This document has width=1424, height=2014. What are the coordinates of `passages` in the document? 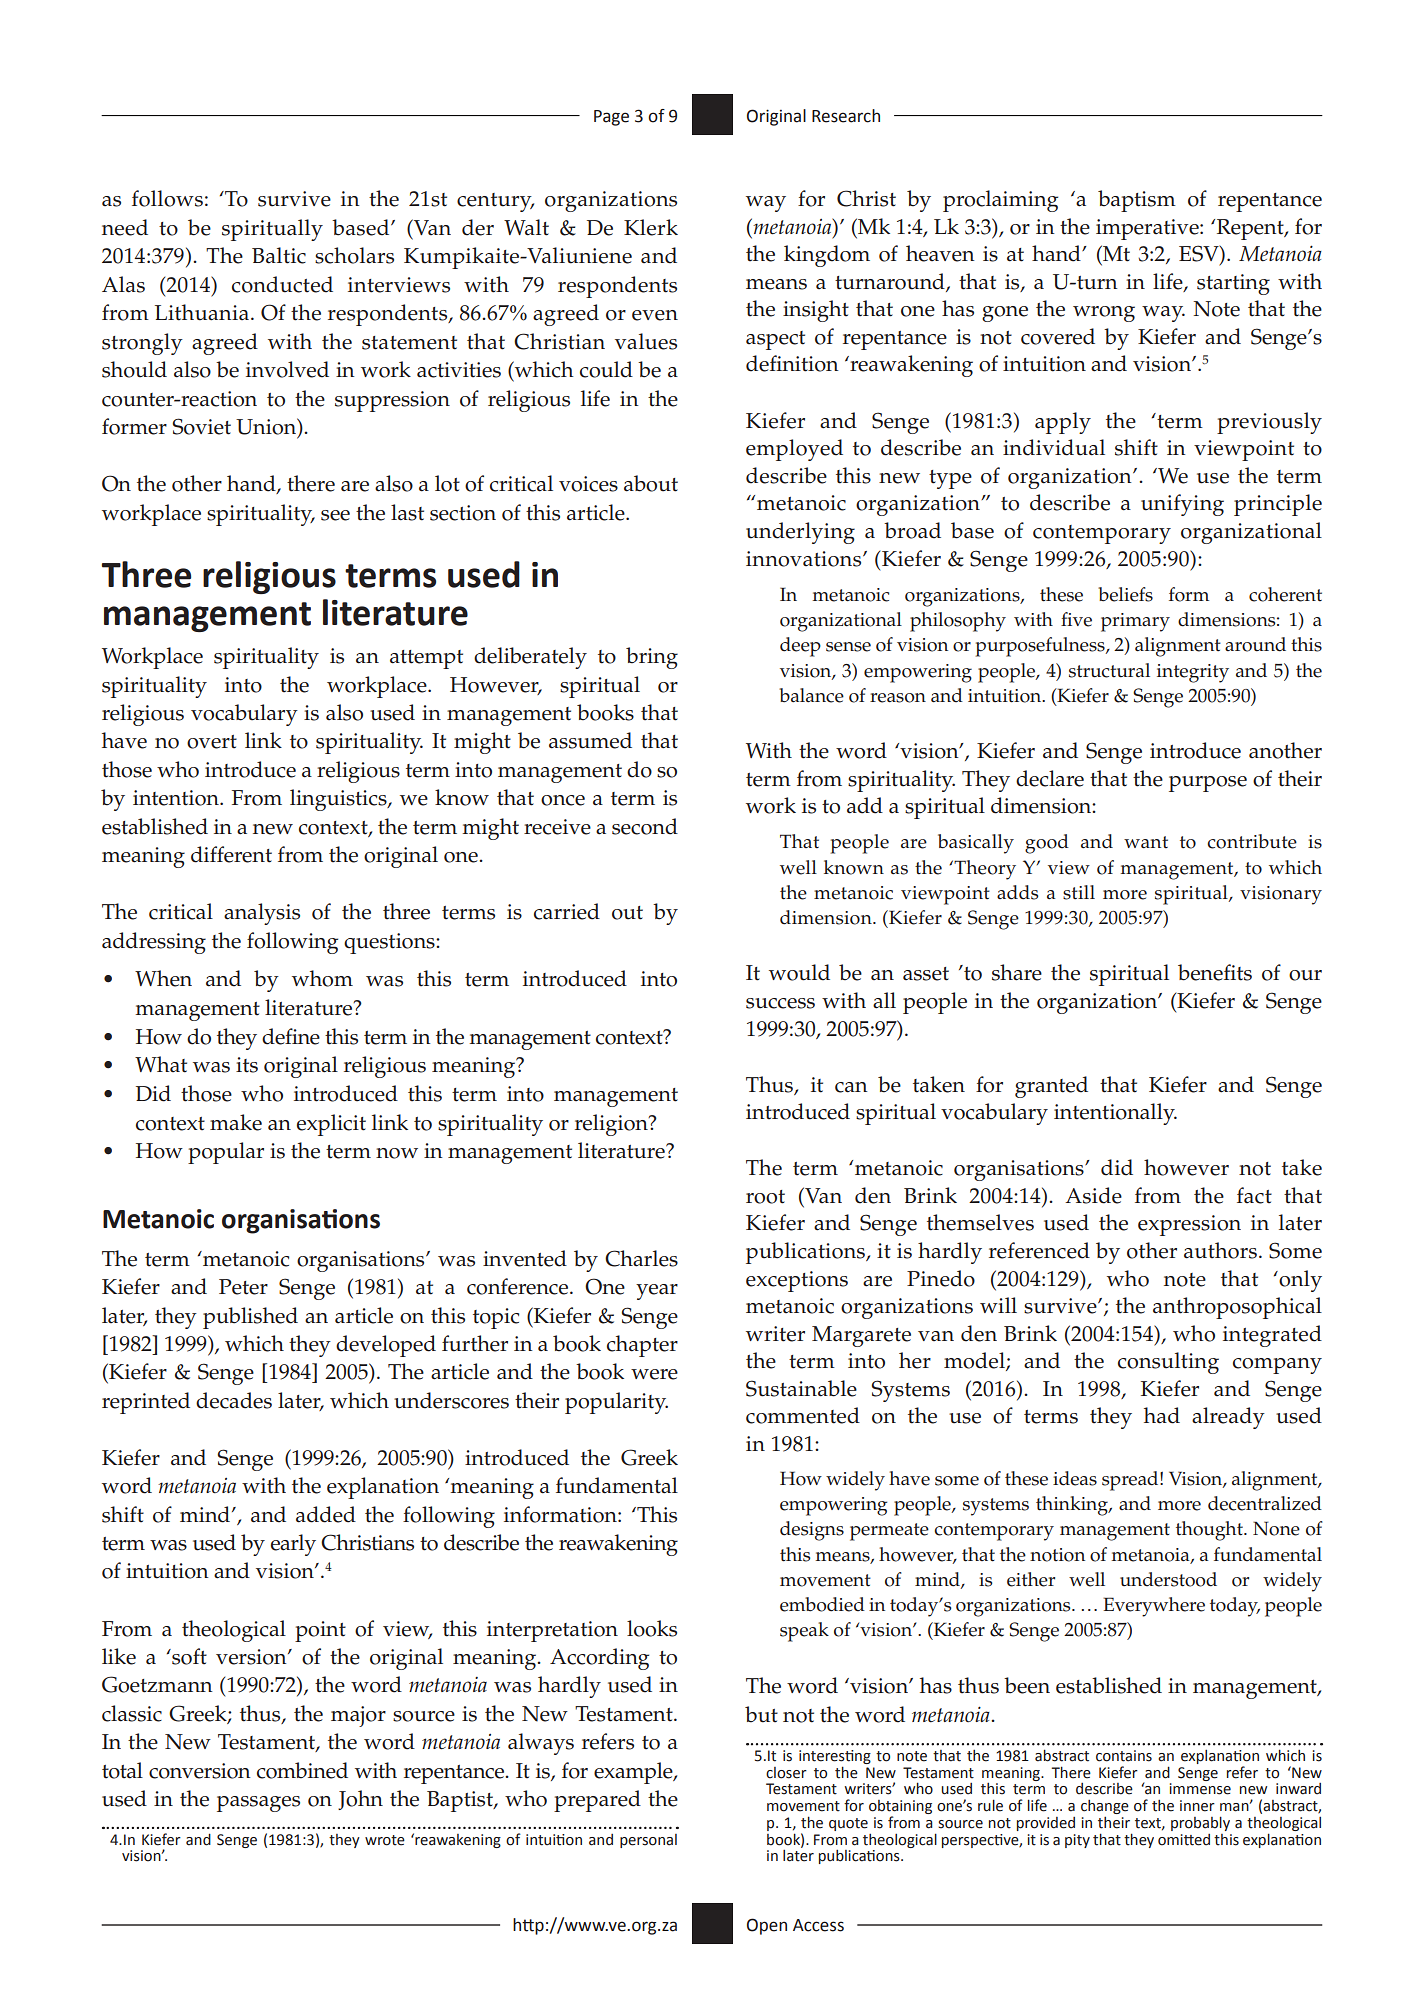 It's located at (258, 1804).
